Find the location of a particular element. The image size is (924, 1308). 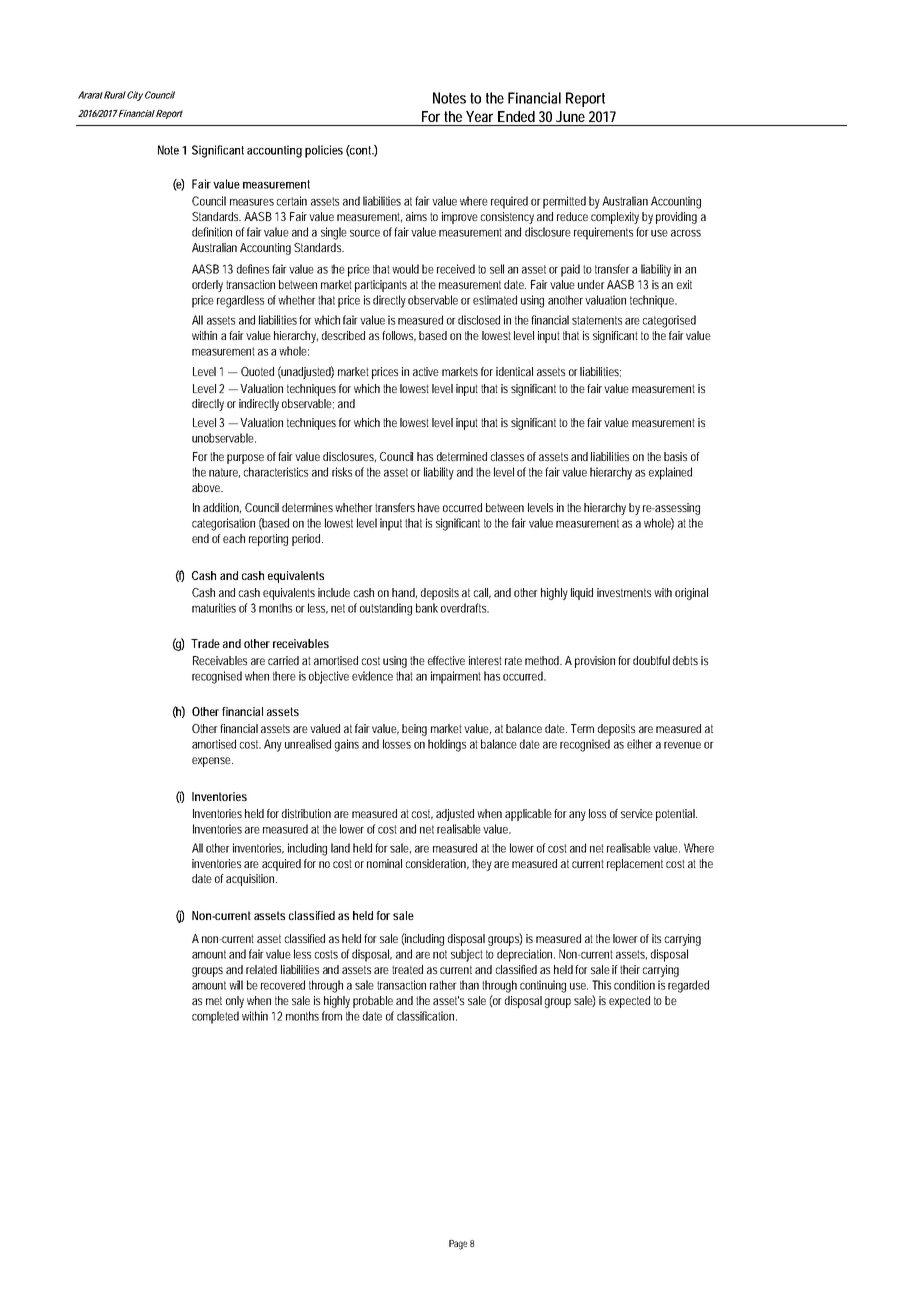

evidence is located at coordinates (372, 676).
